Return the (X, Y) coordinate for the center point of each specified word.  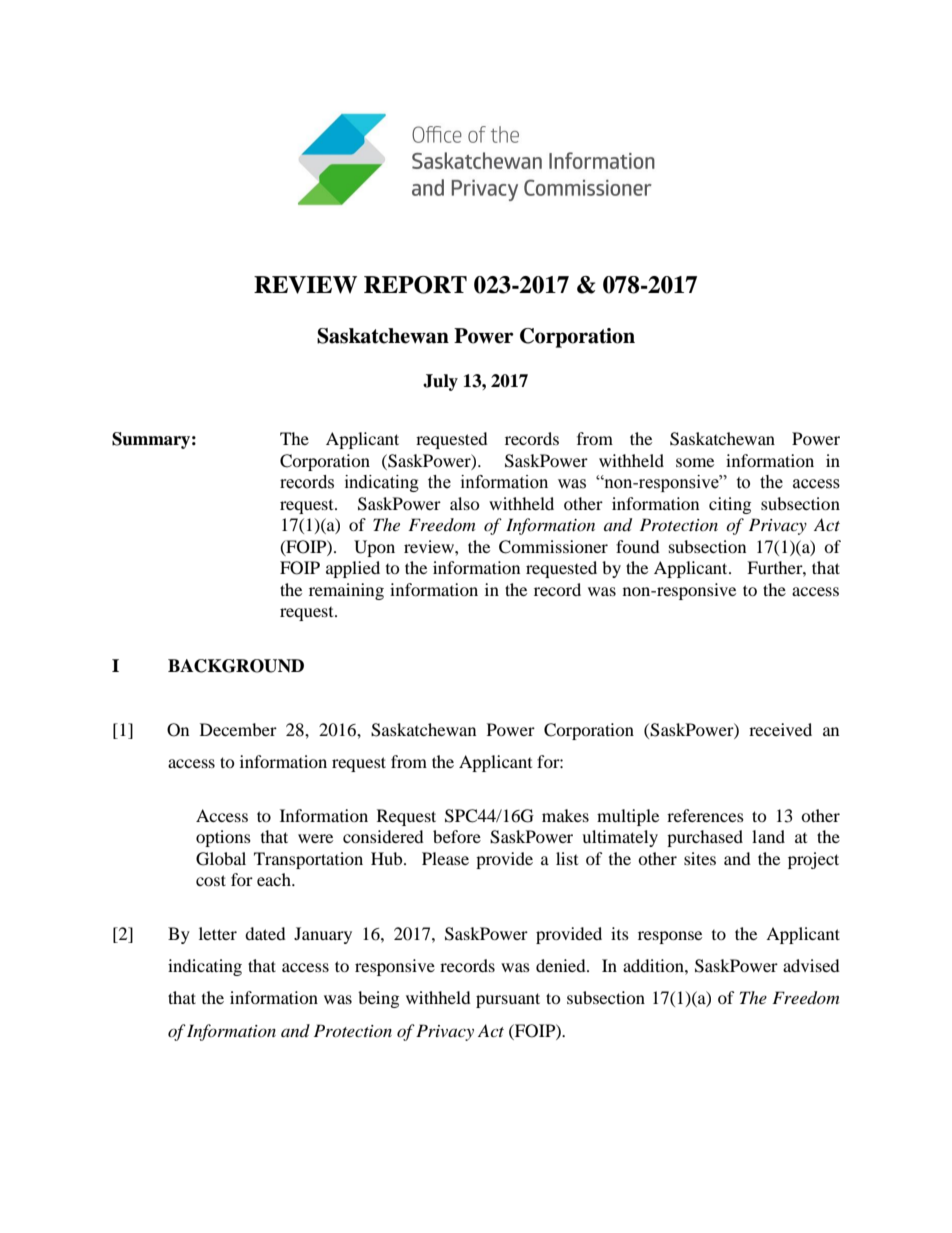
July (440, 382)
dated (265, 933)
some (695, 462)
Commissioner (553, 547)
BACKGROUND (236, 666)
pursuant (508, 1000)
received (780, 729)
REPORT (415, 285)
